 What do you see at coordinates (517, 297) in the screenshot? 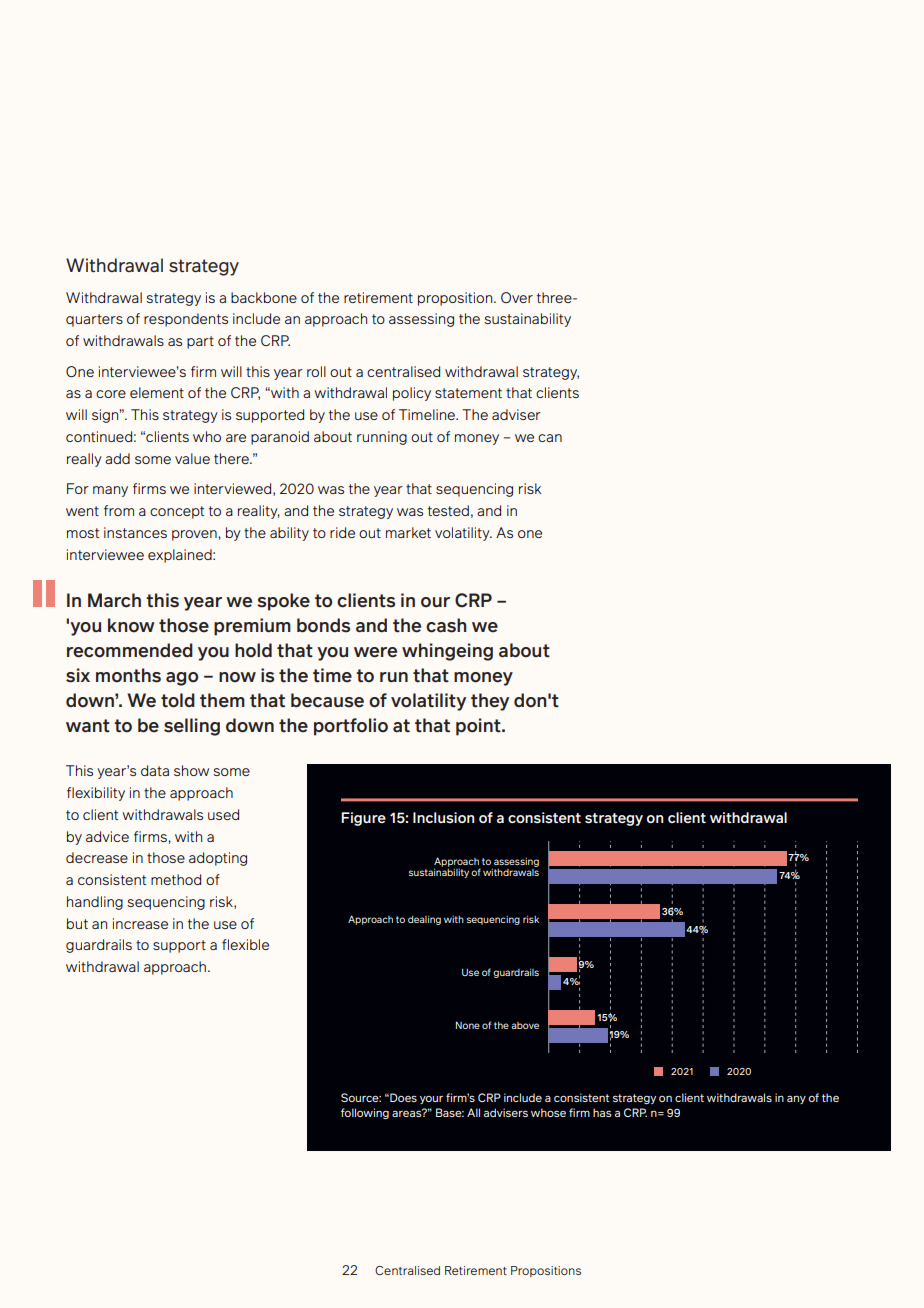
I see `Over` at bounding box center [517, 297].
